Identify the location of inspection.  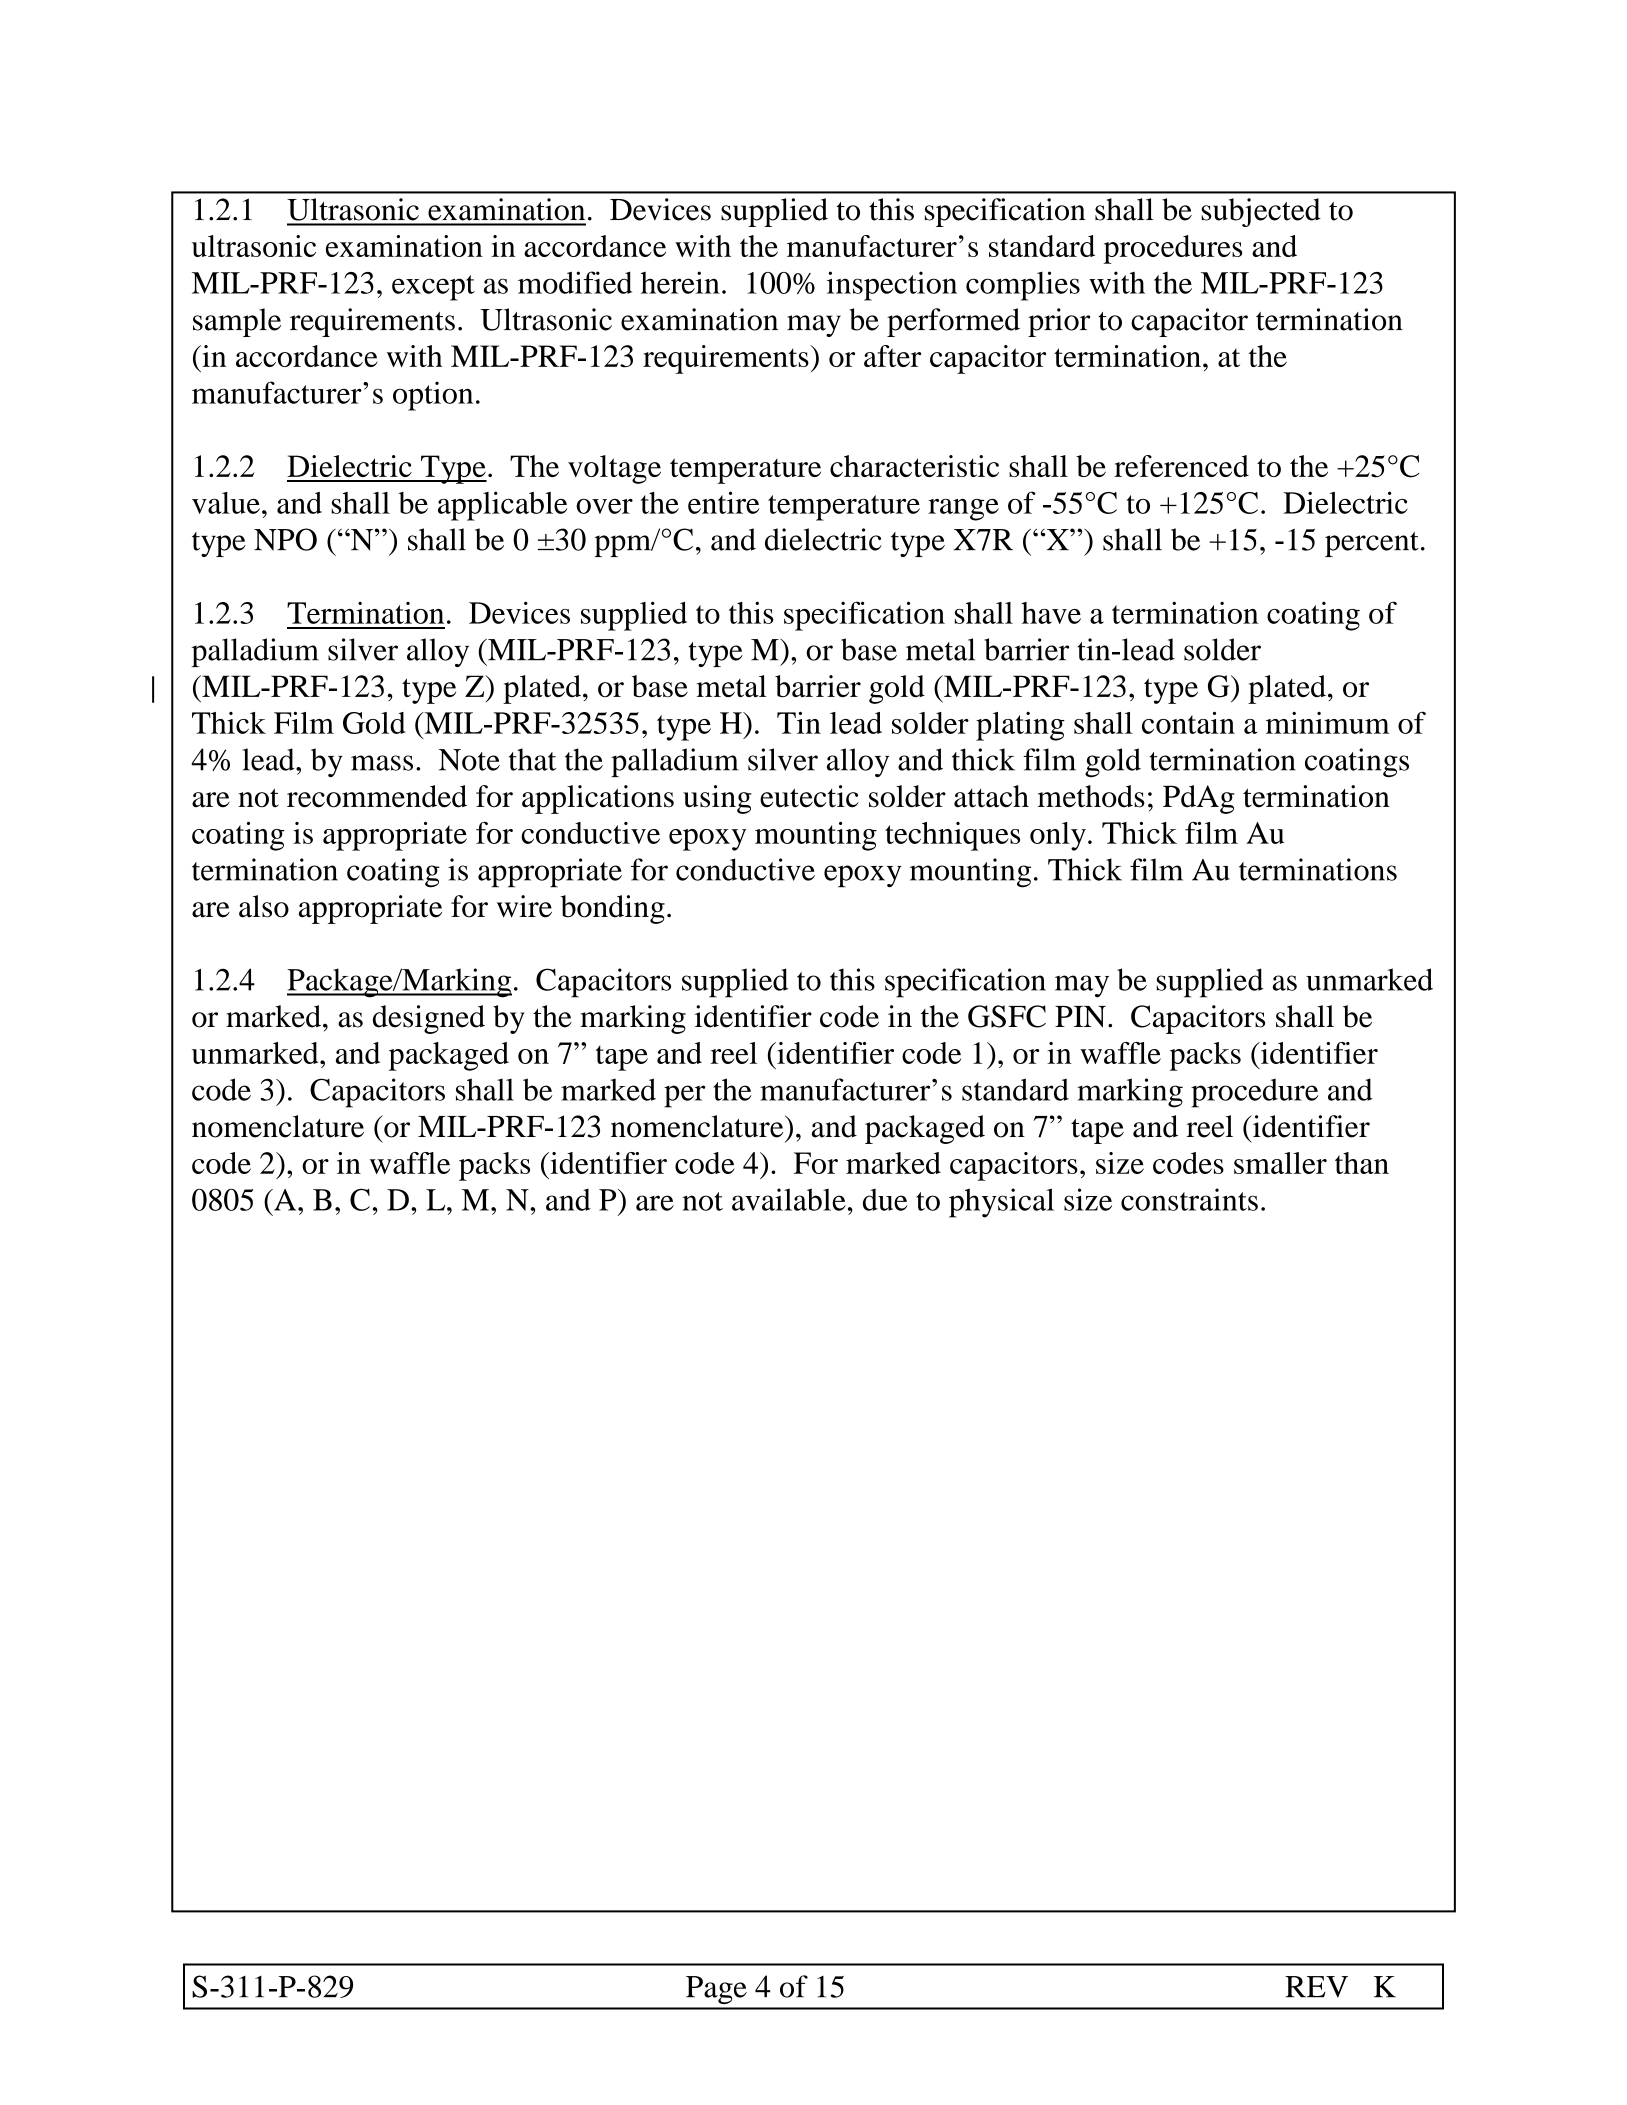
(892, 286).
